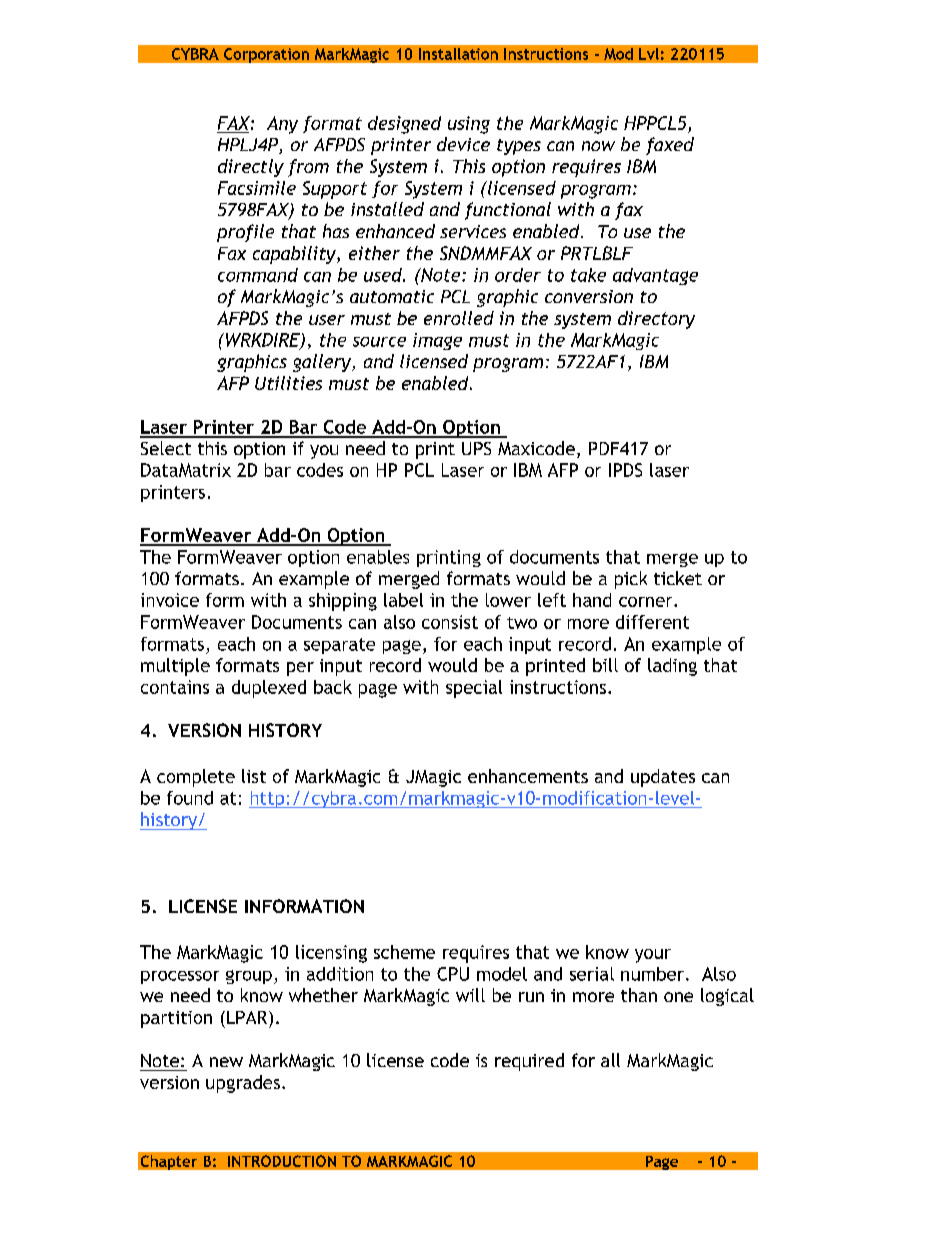 This screenshot has width=952, height=1233. What do you see at coordinates (474, 689) in the screenshot?
I see `special` at bounding box center [474, 689].
